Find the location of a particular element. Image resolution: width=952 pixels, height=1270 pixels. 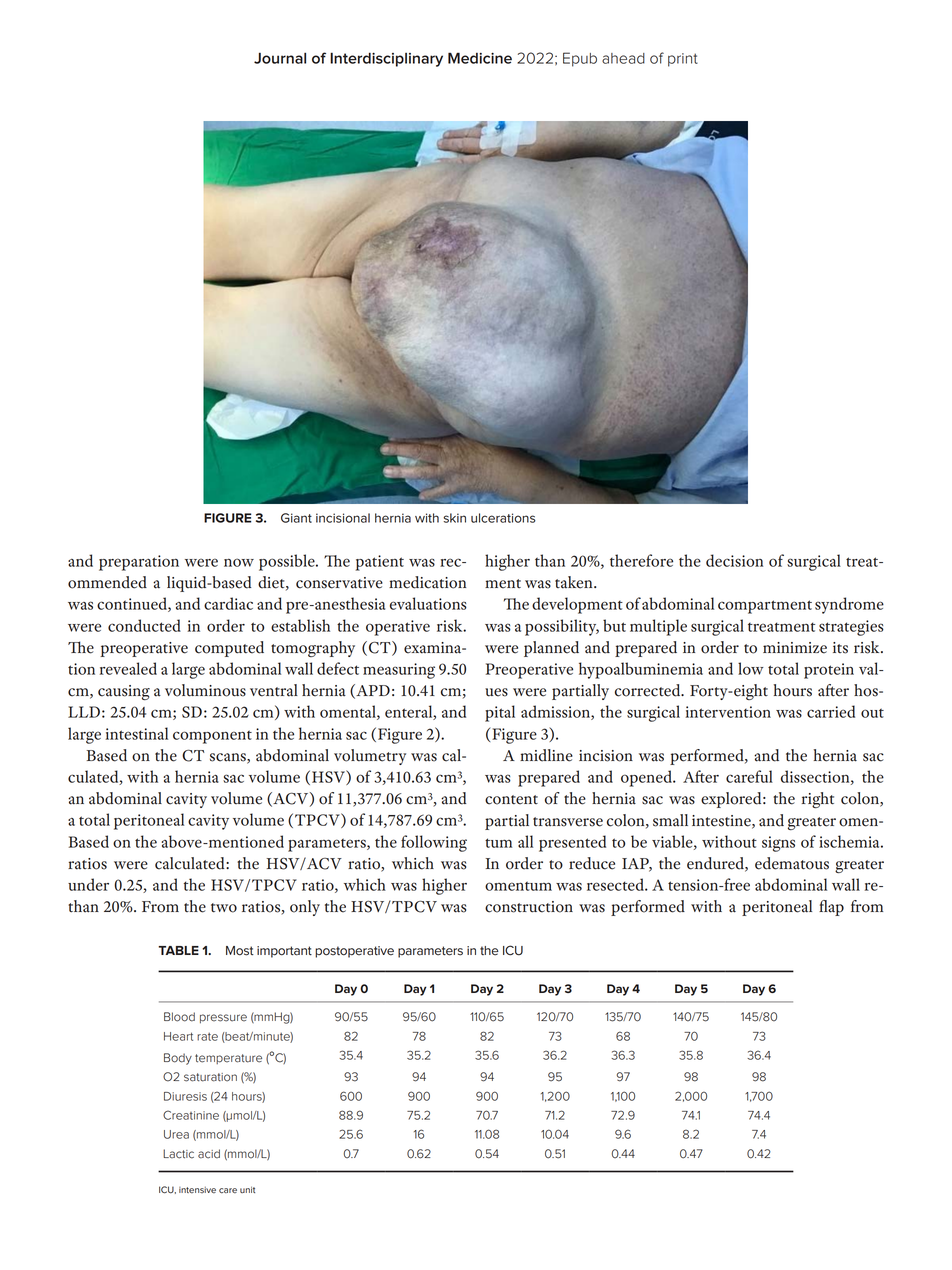

Medicine is located at coordinates (480, 58).
